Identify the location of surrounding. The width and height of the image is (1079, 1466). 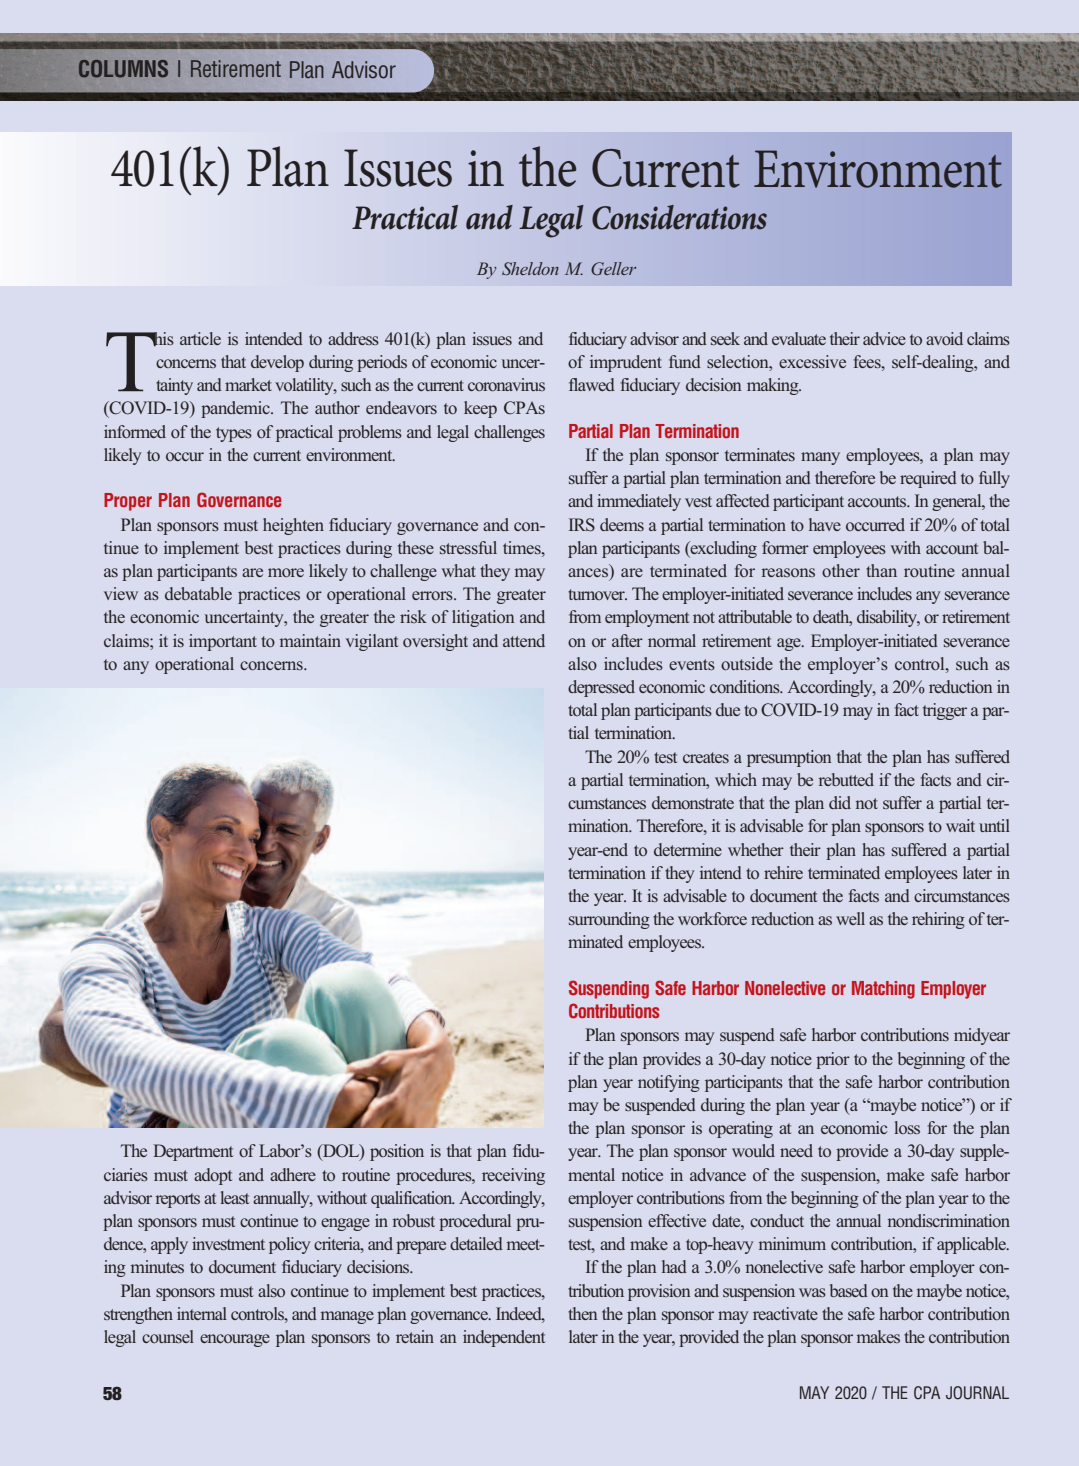
(609, 920).
